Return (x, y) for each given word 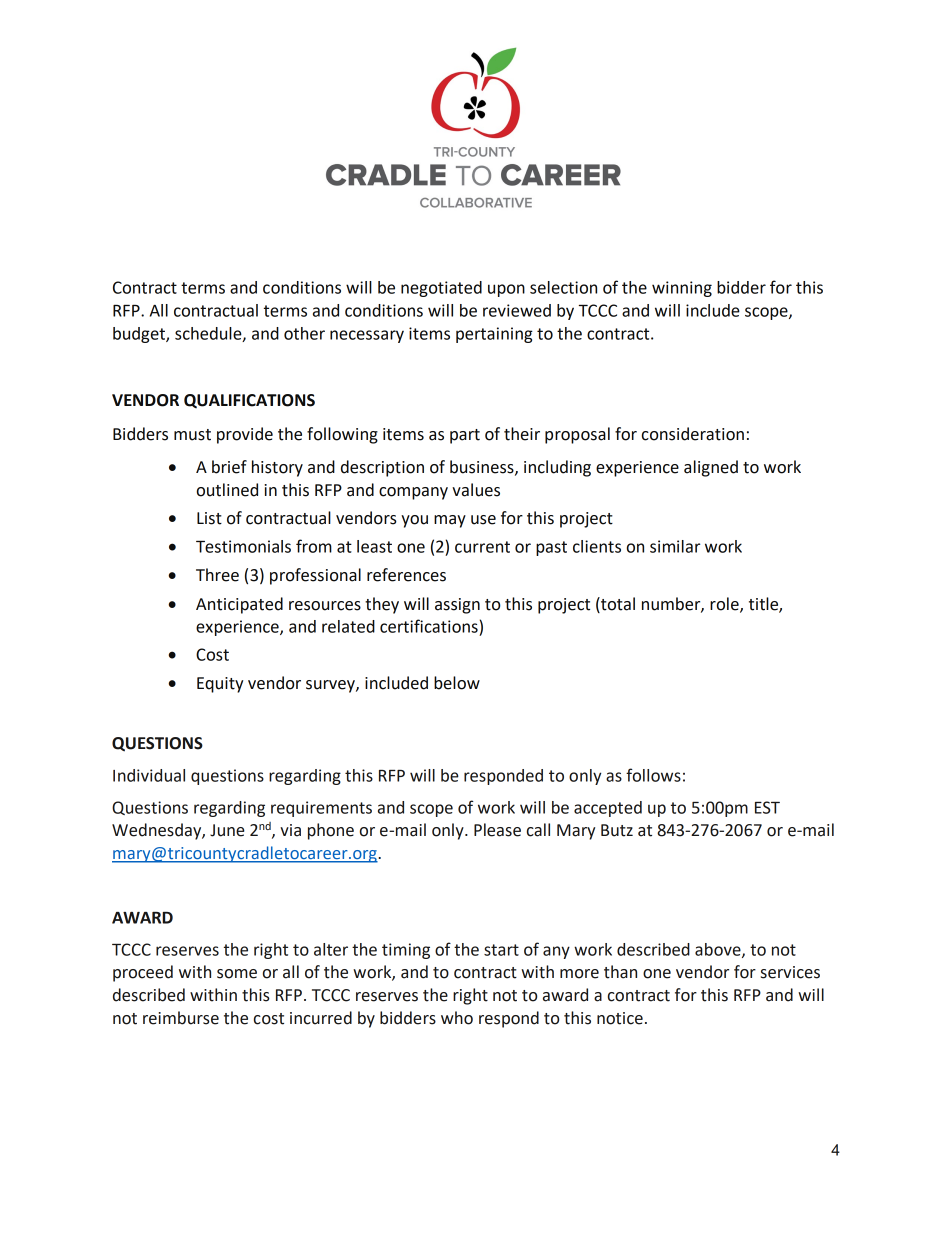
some (237, 974)
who (457, 1018)
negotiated (441, 289)
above (719, 950)
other (304, 333)
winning (682, 289)
